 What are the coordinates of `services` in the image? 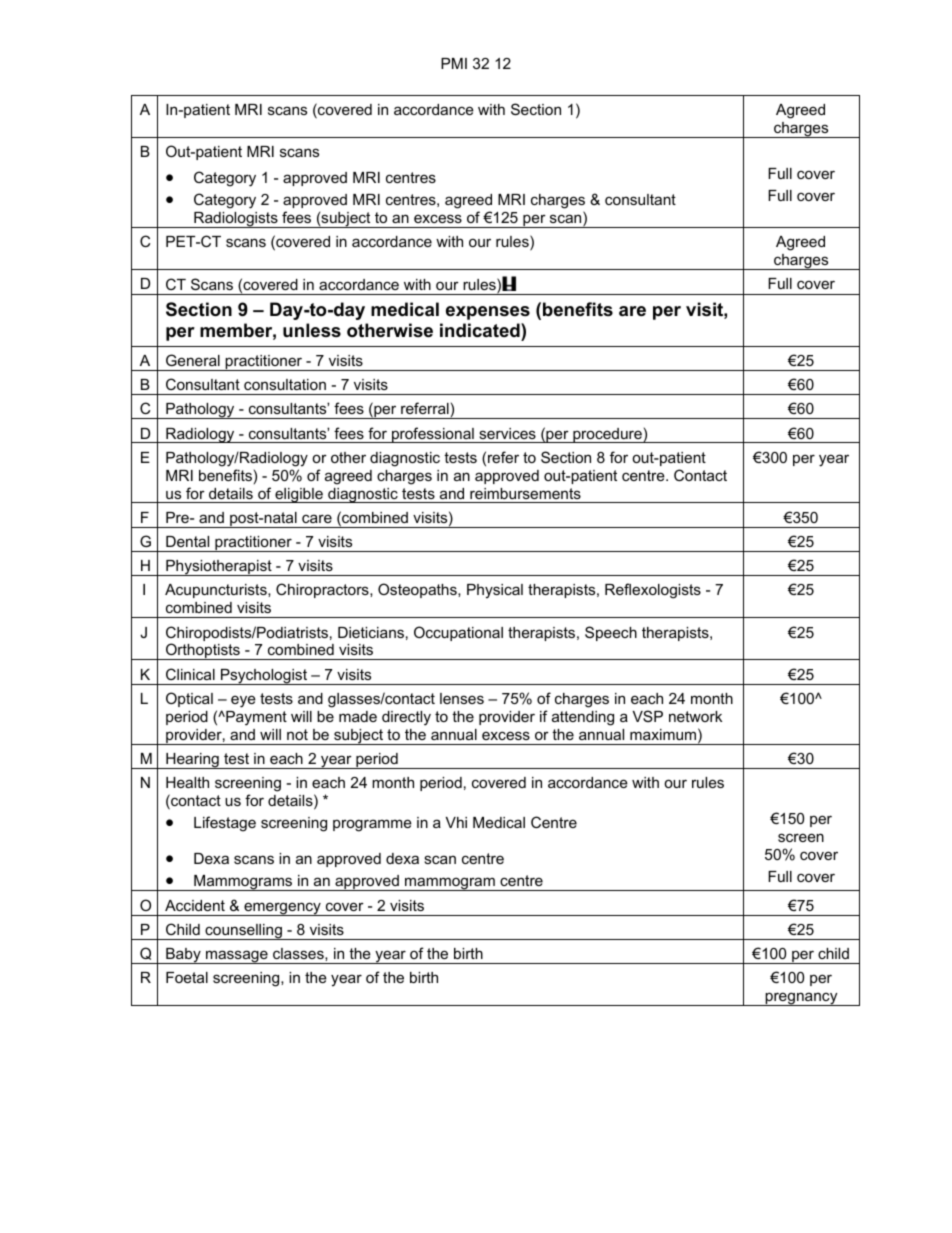 It's located at (507, 433).
